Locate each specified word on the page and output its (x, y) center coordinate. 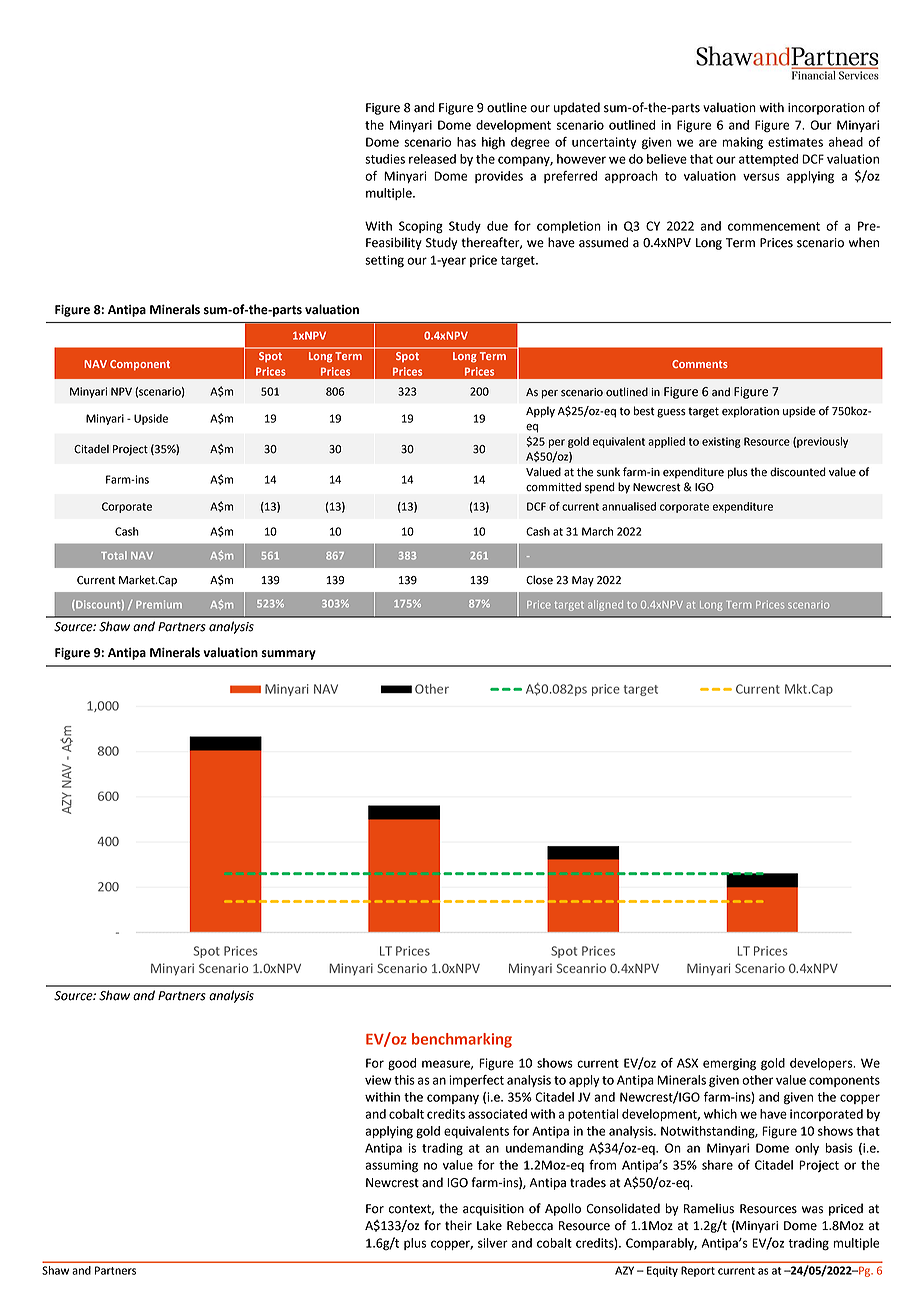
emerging (729, 1064)
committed (553, 487)
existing (721, 442)
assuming (391, 1166)
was (812, 1210)
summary (289, 655)
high (493, 143)
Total (114, 555)
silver (493, 1243)
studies (385, 159)
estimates (795, 142)
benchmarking (462, 1040)
